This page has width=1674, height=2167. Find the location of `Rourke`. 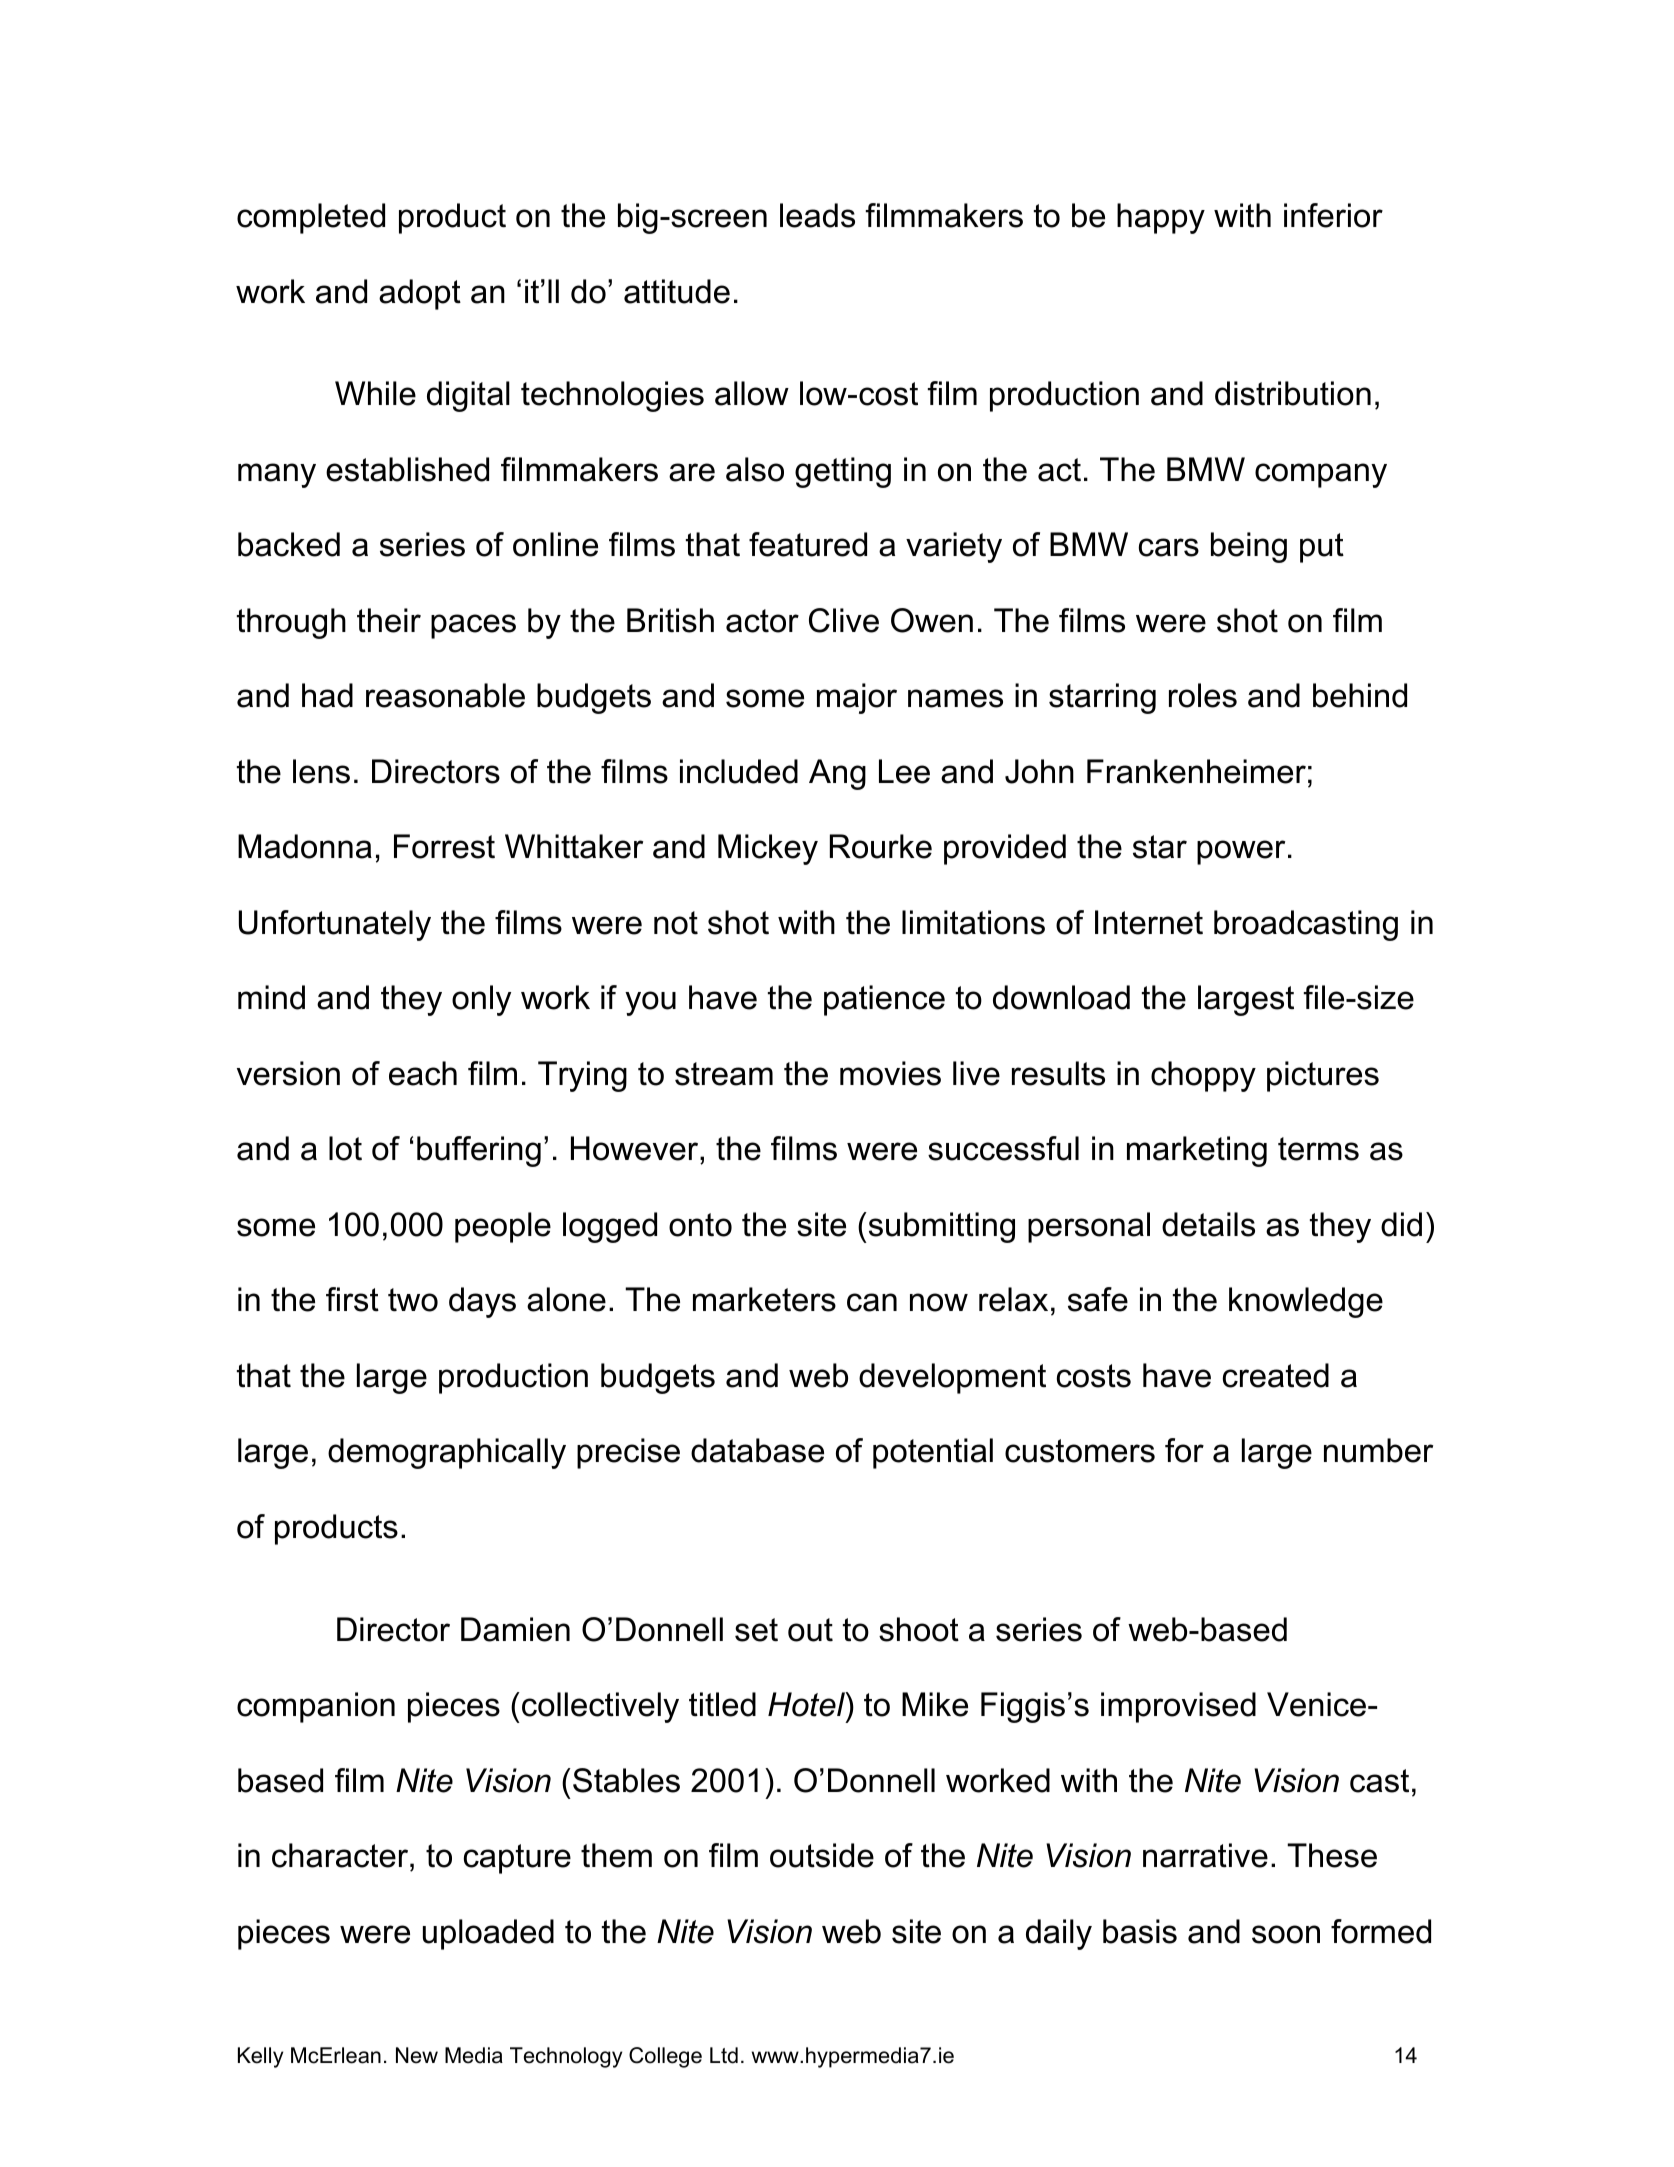

Rourke is located at coordinates (881, 846).
